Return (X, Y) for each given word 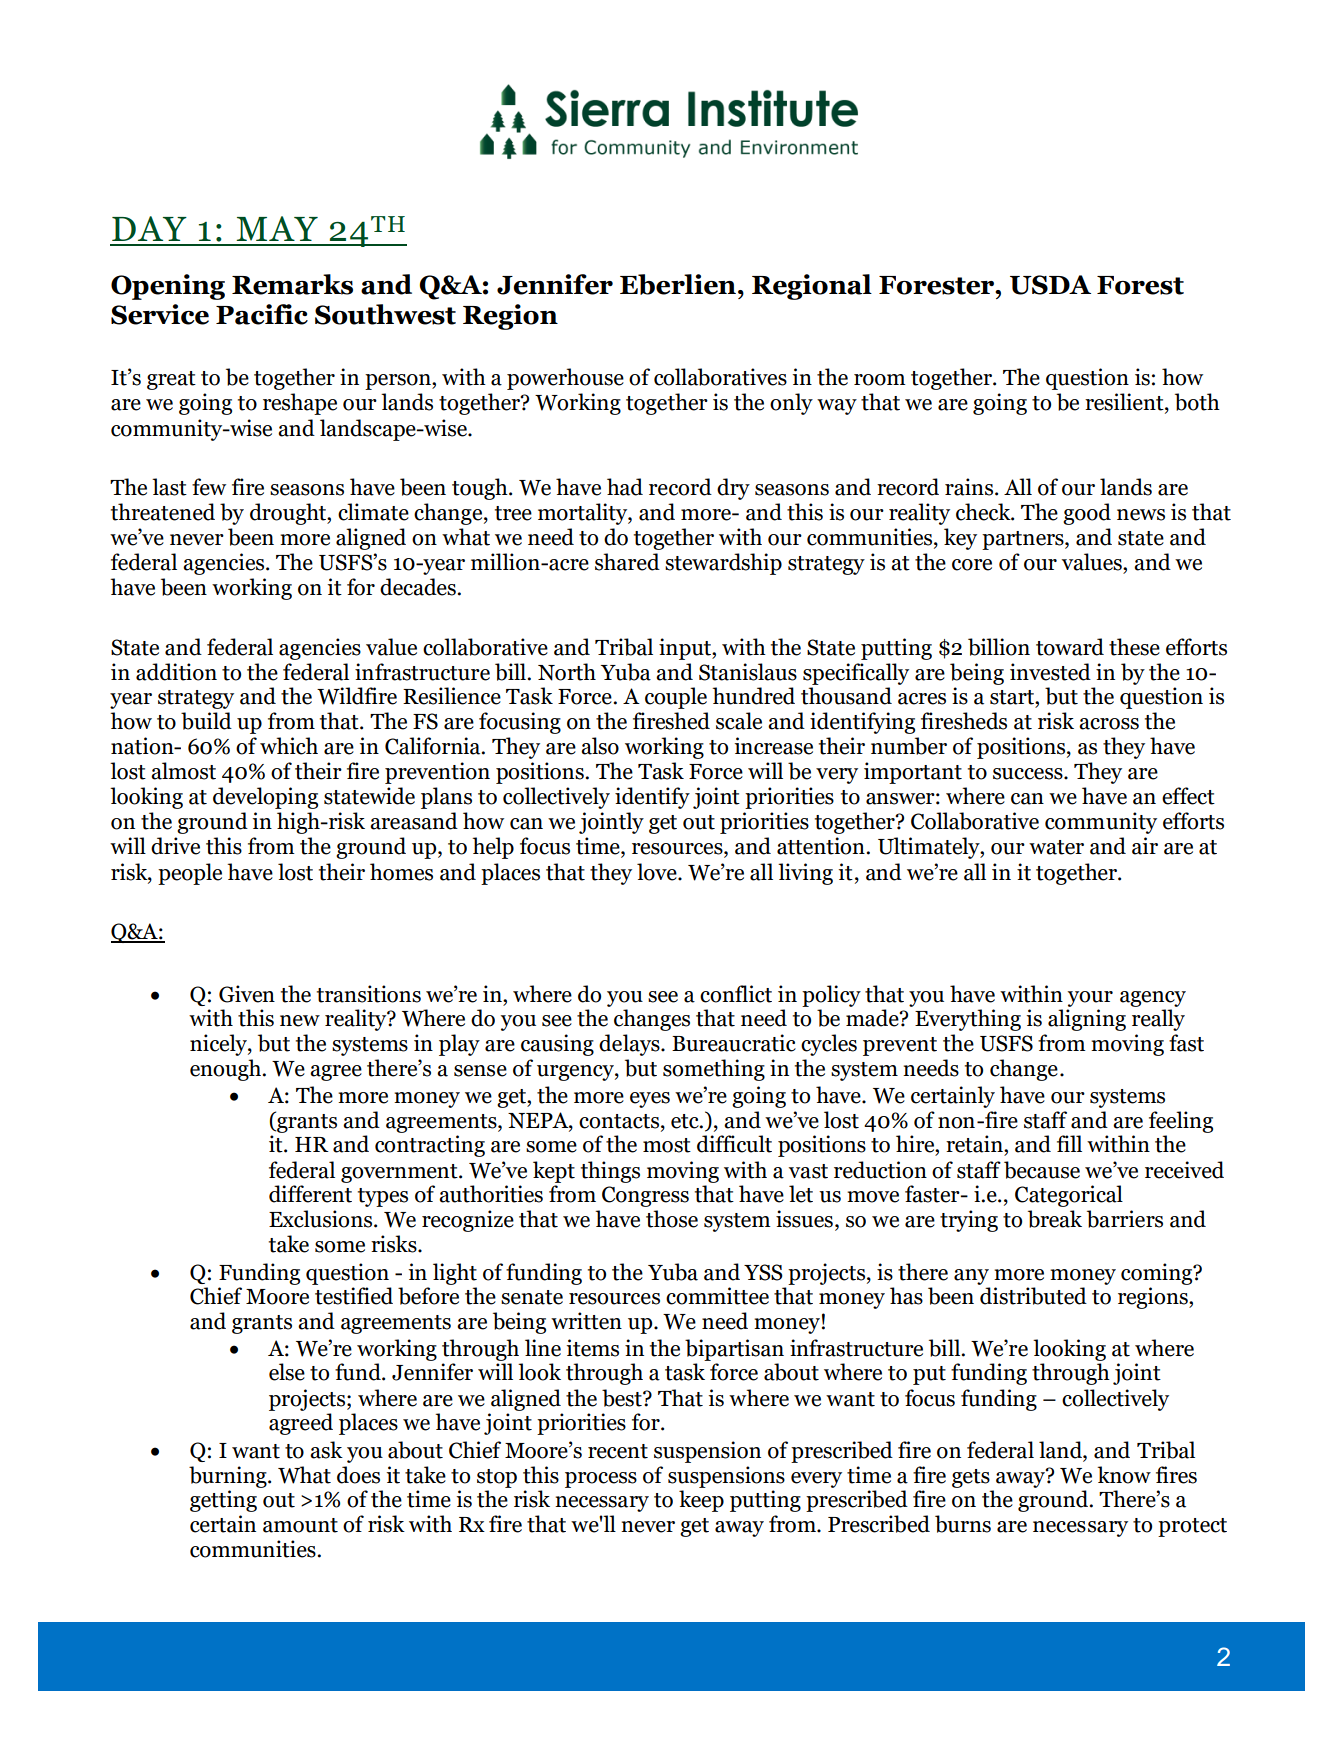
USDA (1050, 285)
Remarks (292, 284)
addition (176, 672)
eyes (650, 1100)
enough (227, 1070)
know (1124, 1475)
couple (676, 698)
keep (701, 1501)
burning (229, 1477)
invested (1050, 672)
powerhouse (565, 379)
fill (1069, 1143)
